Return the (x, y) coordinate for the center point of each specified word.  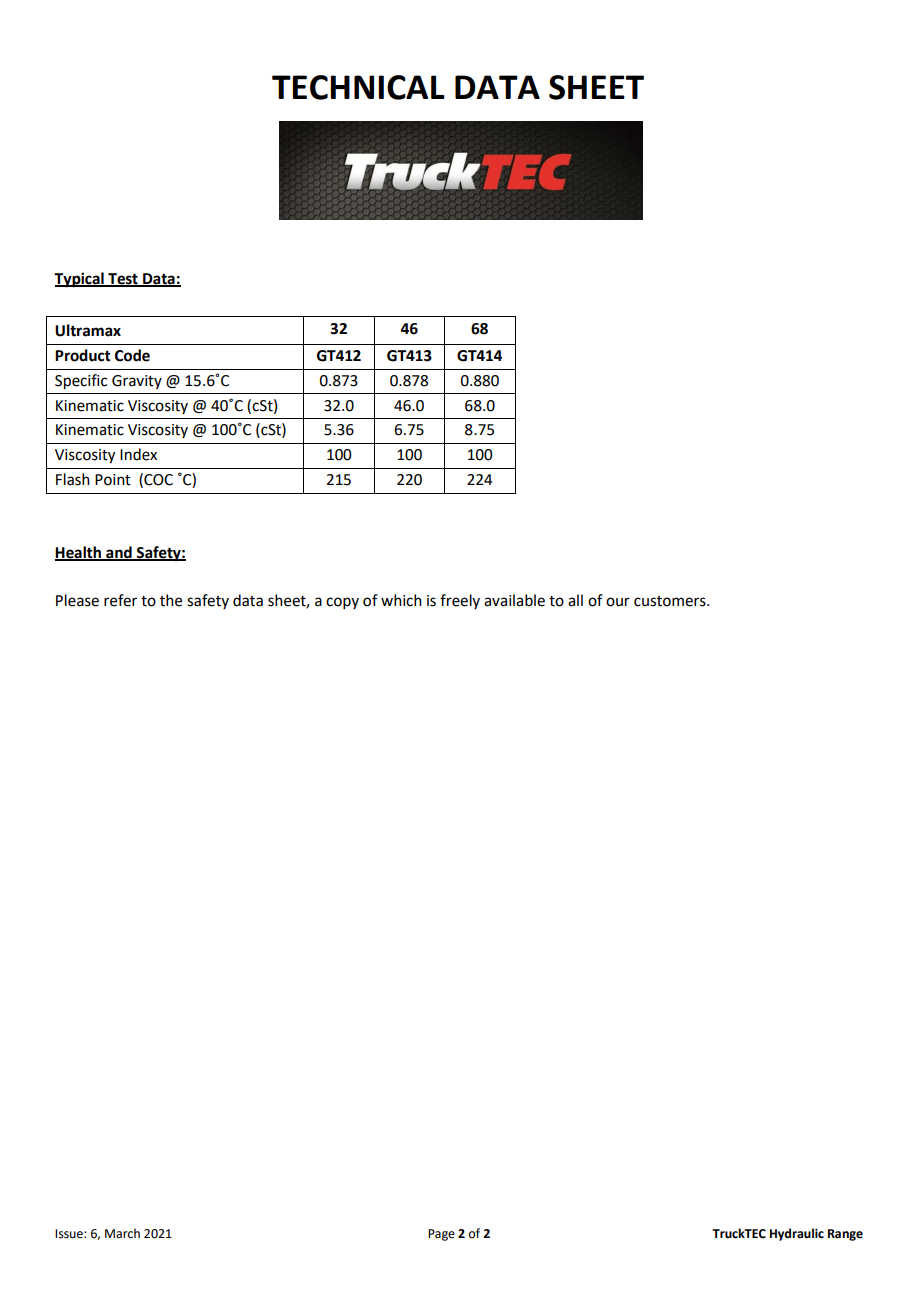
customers (671, 601)
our (618, 602)
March (122, 1233)
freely (460, 601)
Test (123, 280)
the (171, 600)
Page (441, 1235)
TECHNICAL (358, 87)
